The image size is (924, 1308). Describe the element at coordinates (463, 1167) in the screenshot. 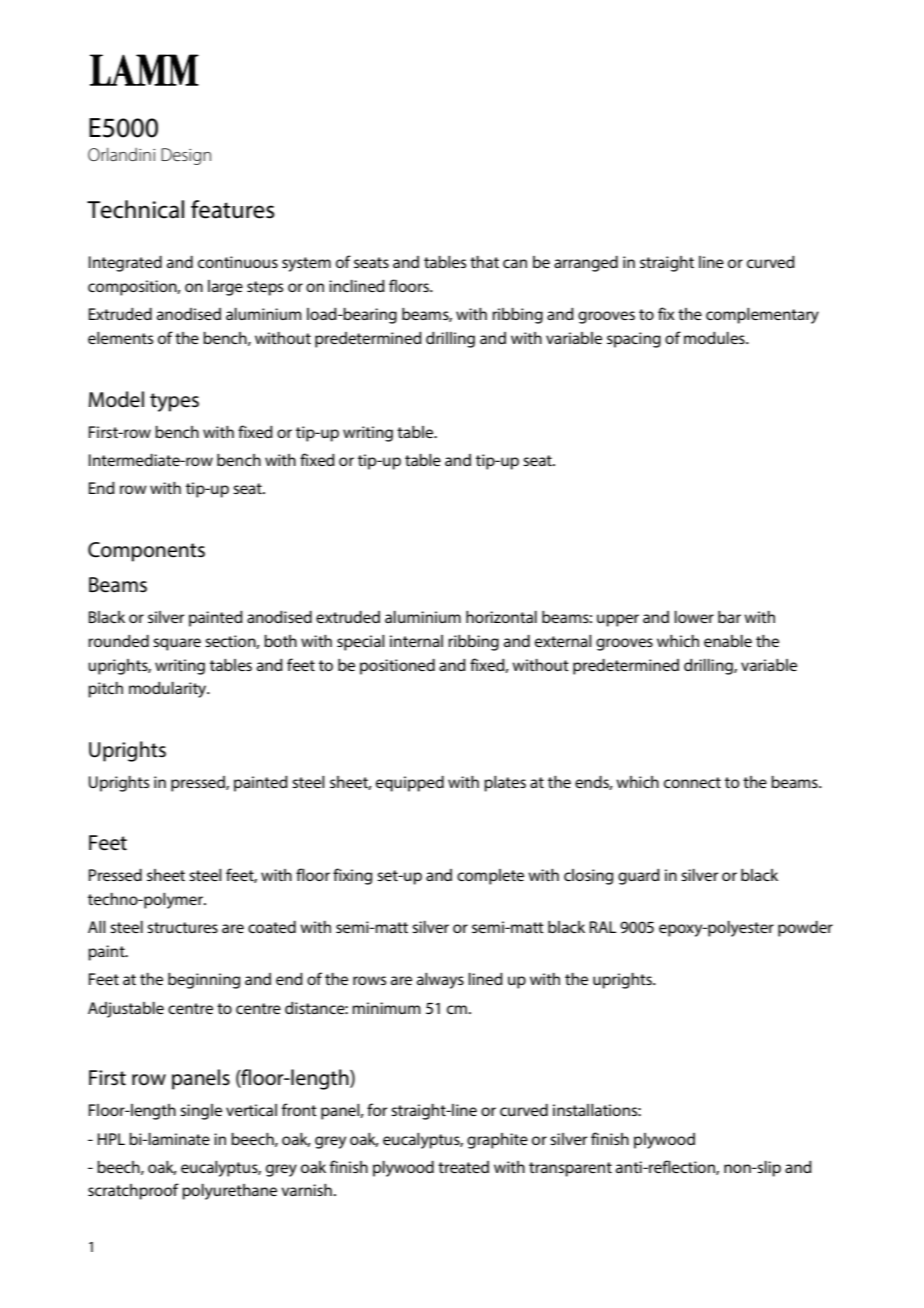

I see `treated` at that location.
